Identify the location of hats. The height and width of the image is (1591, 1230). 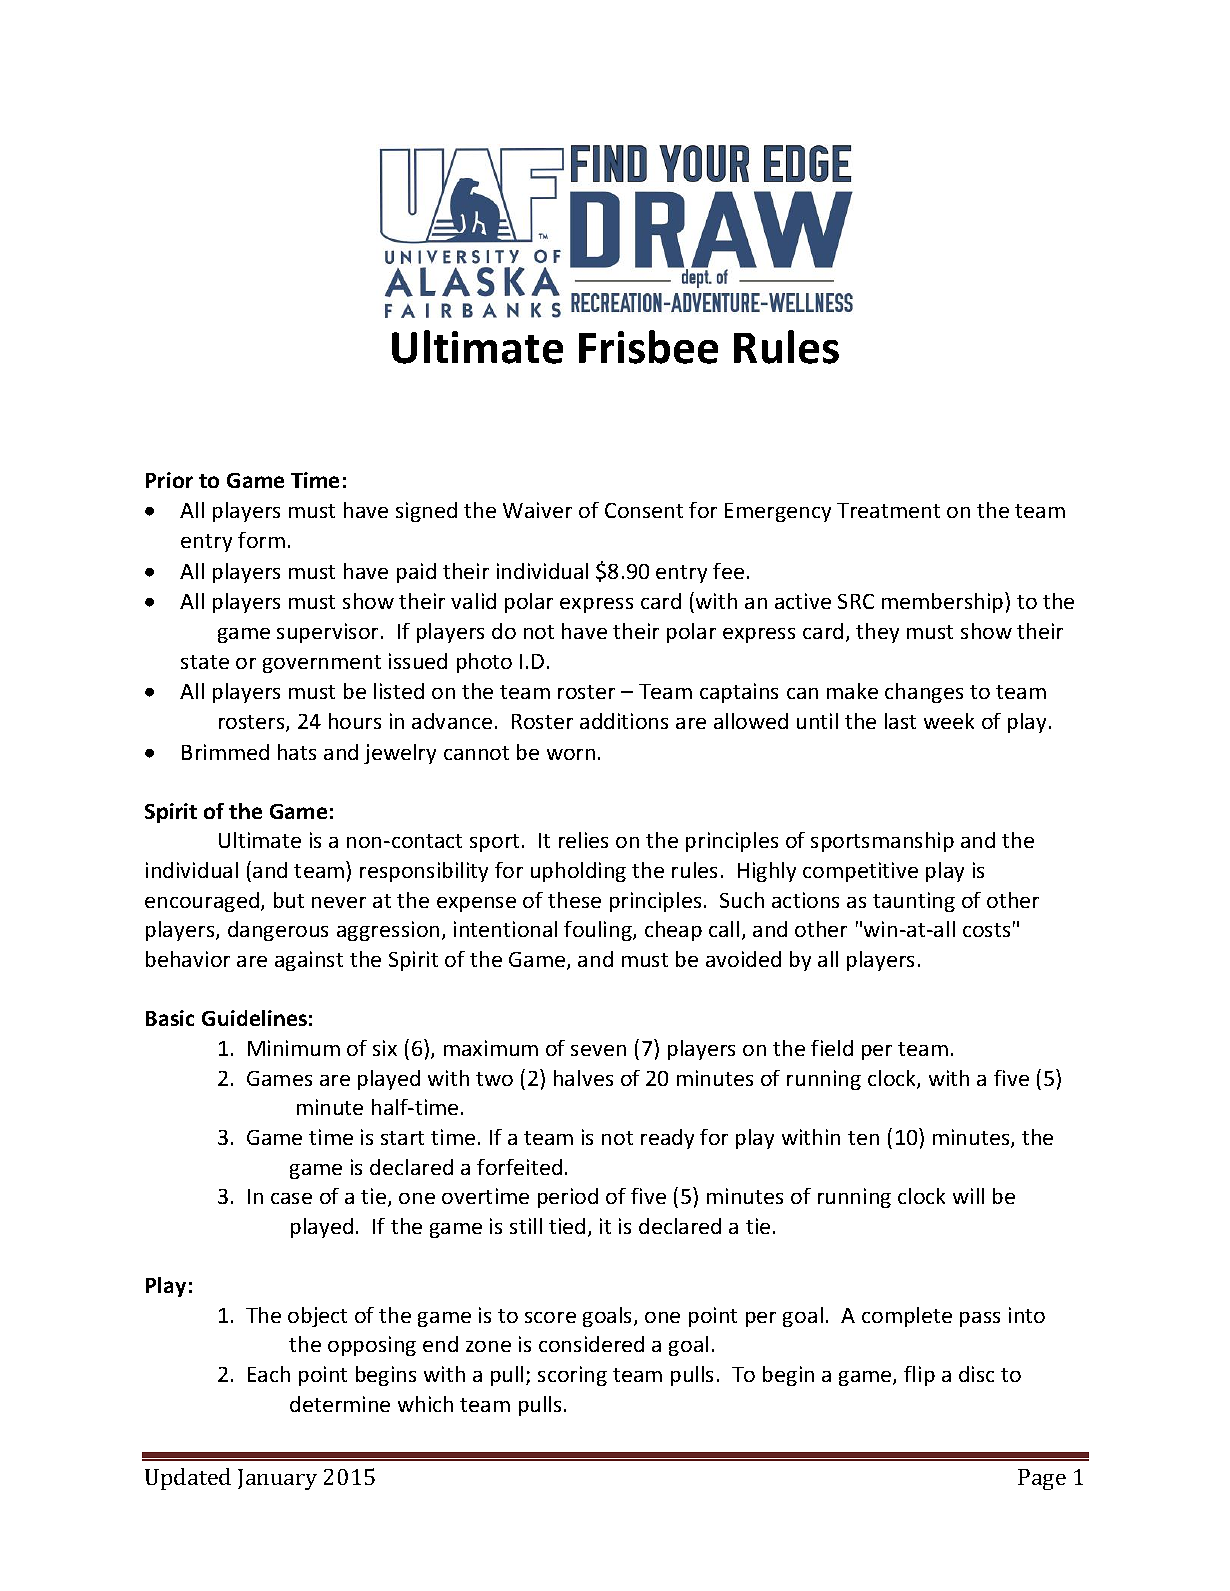
(297, 752).
